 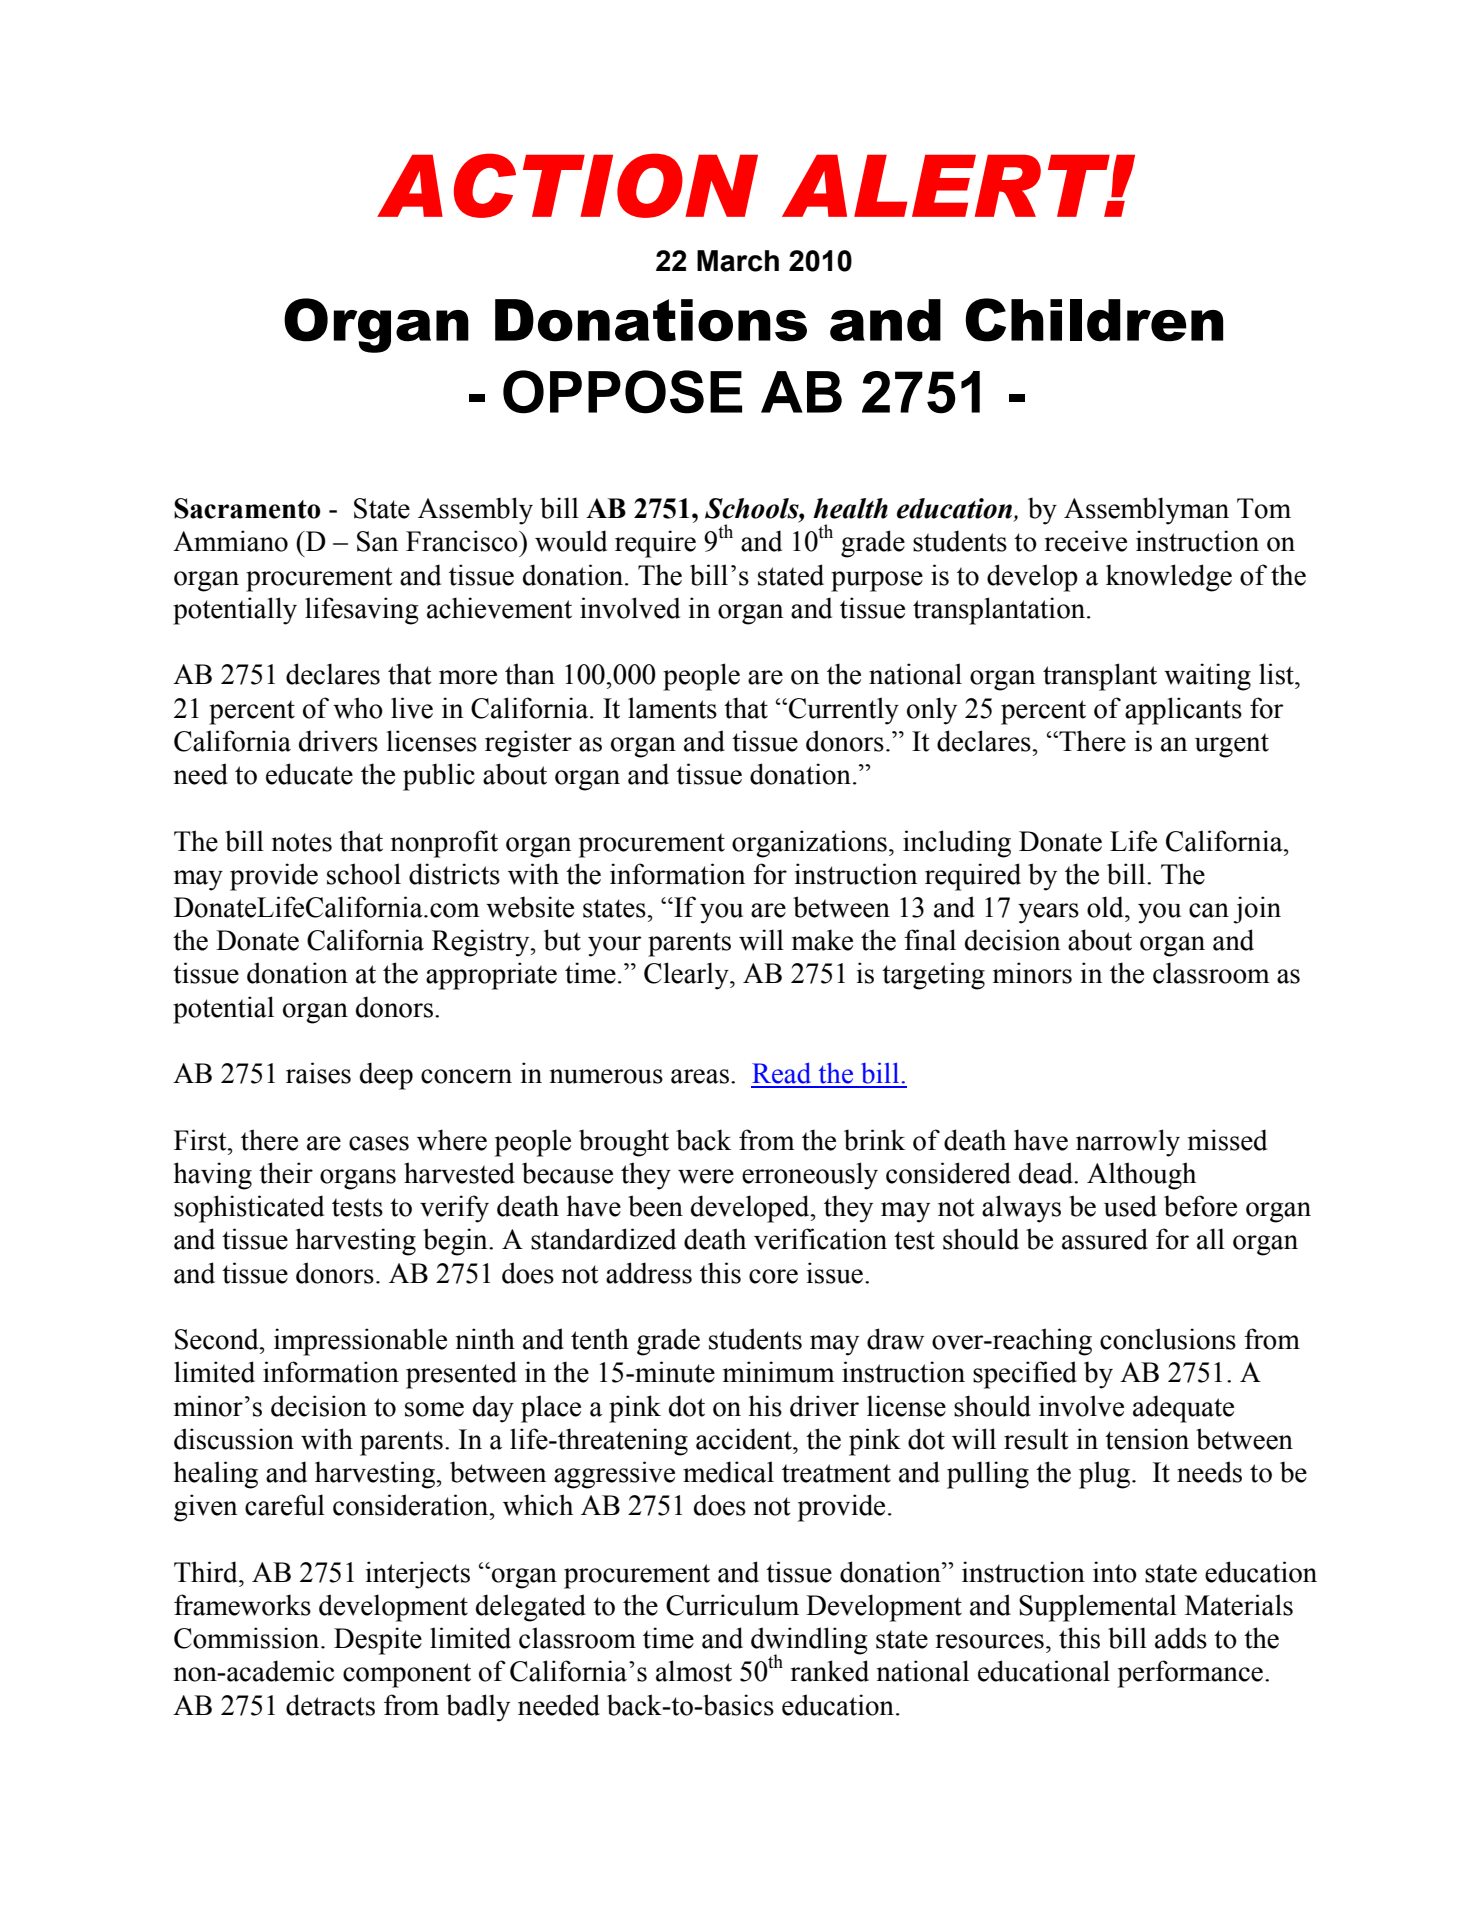 What do you see at coordinates (360, 1342) in the document?
I see `impressionable` at bounding box center [360, 1342].
